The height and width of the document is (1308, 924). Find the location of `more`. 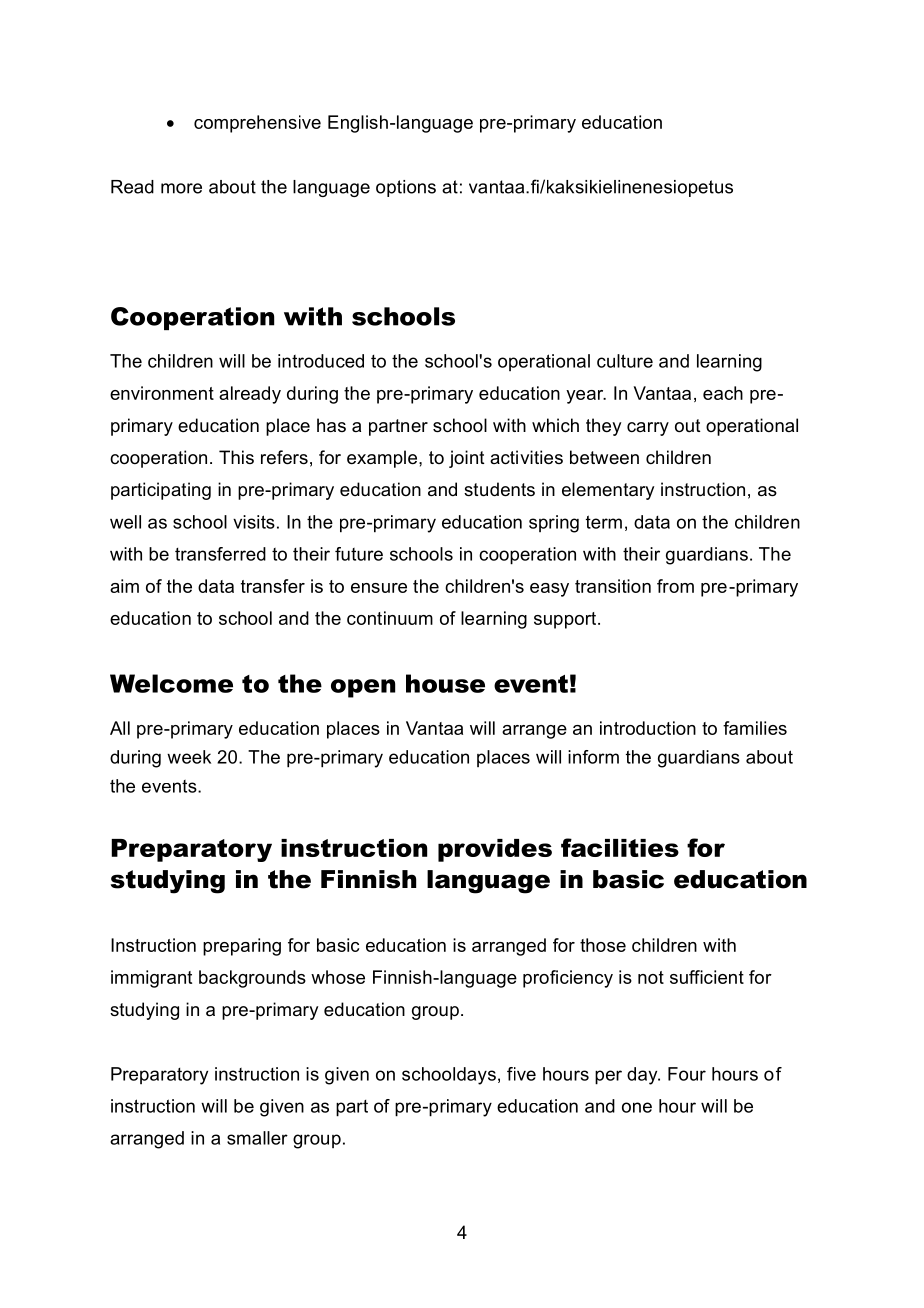

more is located at coordinates (181, 188).
